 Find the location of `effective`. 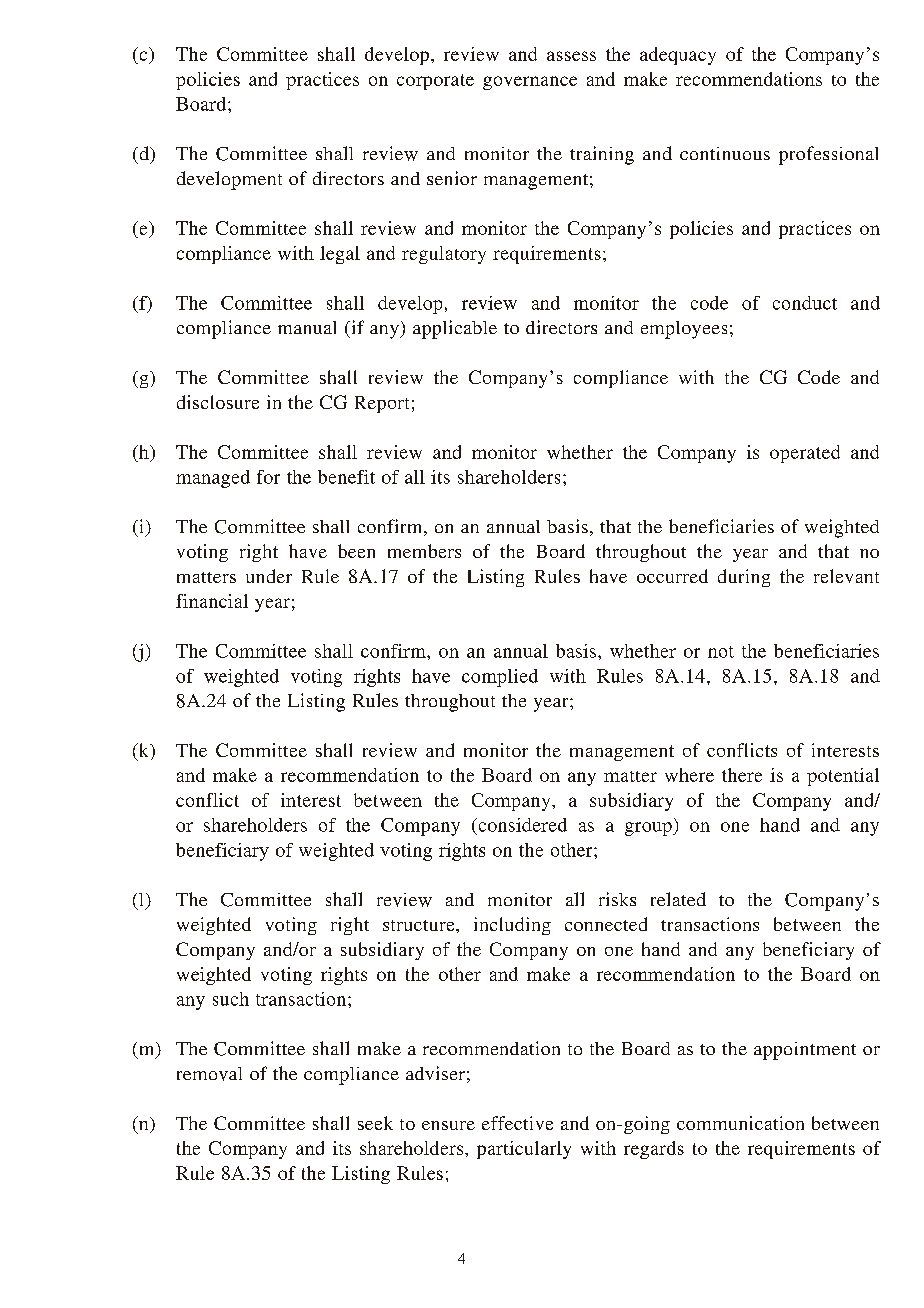

effective is located at coordinates (517, 1123).
